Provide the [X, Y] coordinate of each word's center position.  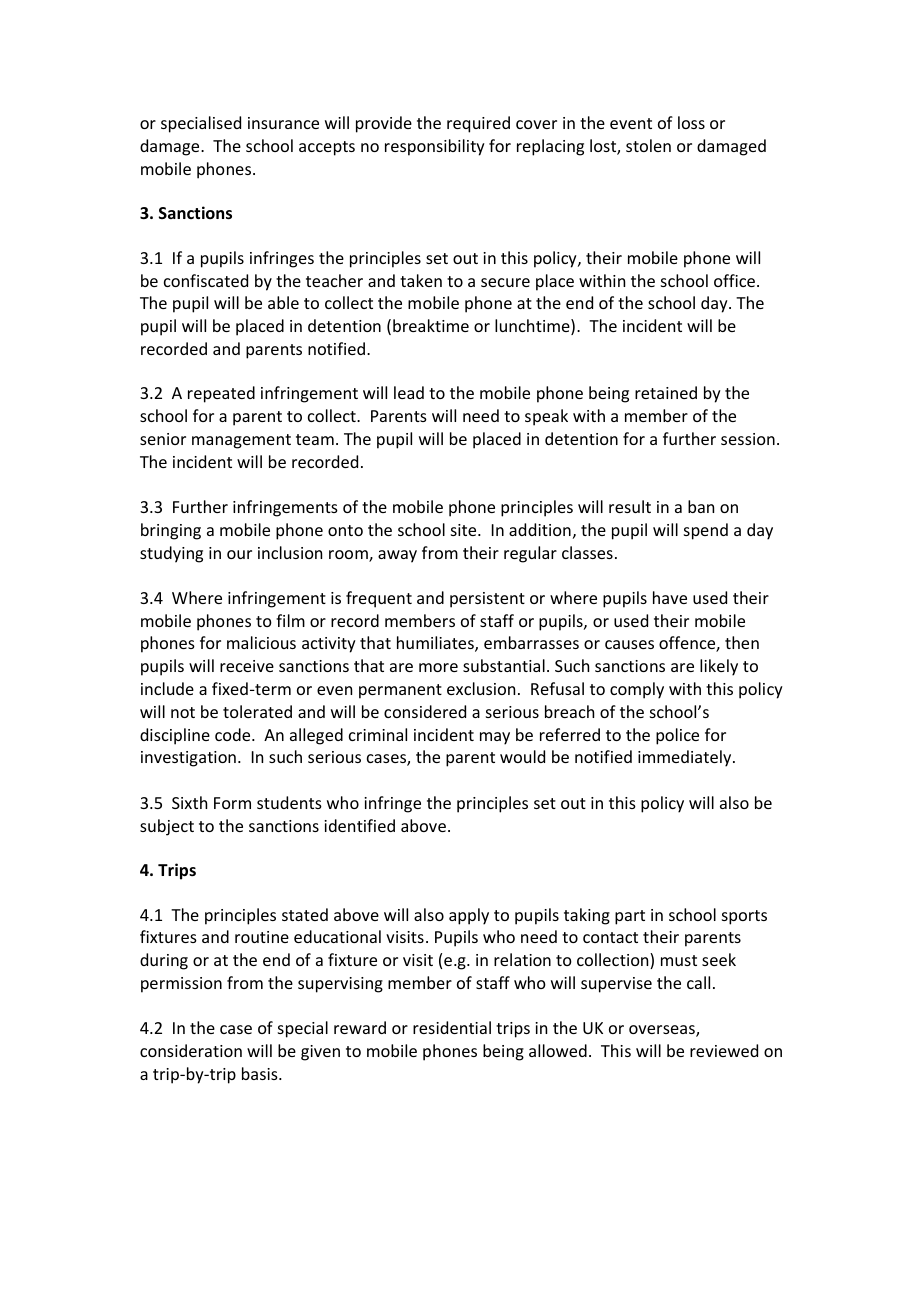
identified [359, 825]
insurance [283, 123]
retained [666, 392]
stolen [648, 145]
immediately [686, 758]
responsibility [435, 147]
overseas [663, 1031]
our [239, 554]
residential [452, 1027]
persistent [487, 600]
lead [409, 392]
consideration [191, 1050]
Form [232, 803]
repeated [221, 394]
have [670, 597]
